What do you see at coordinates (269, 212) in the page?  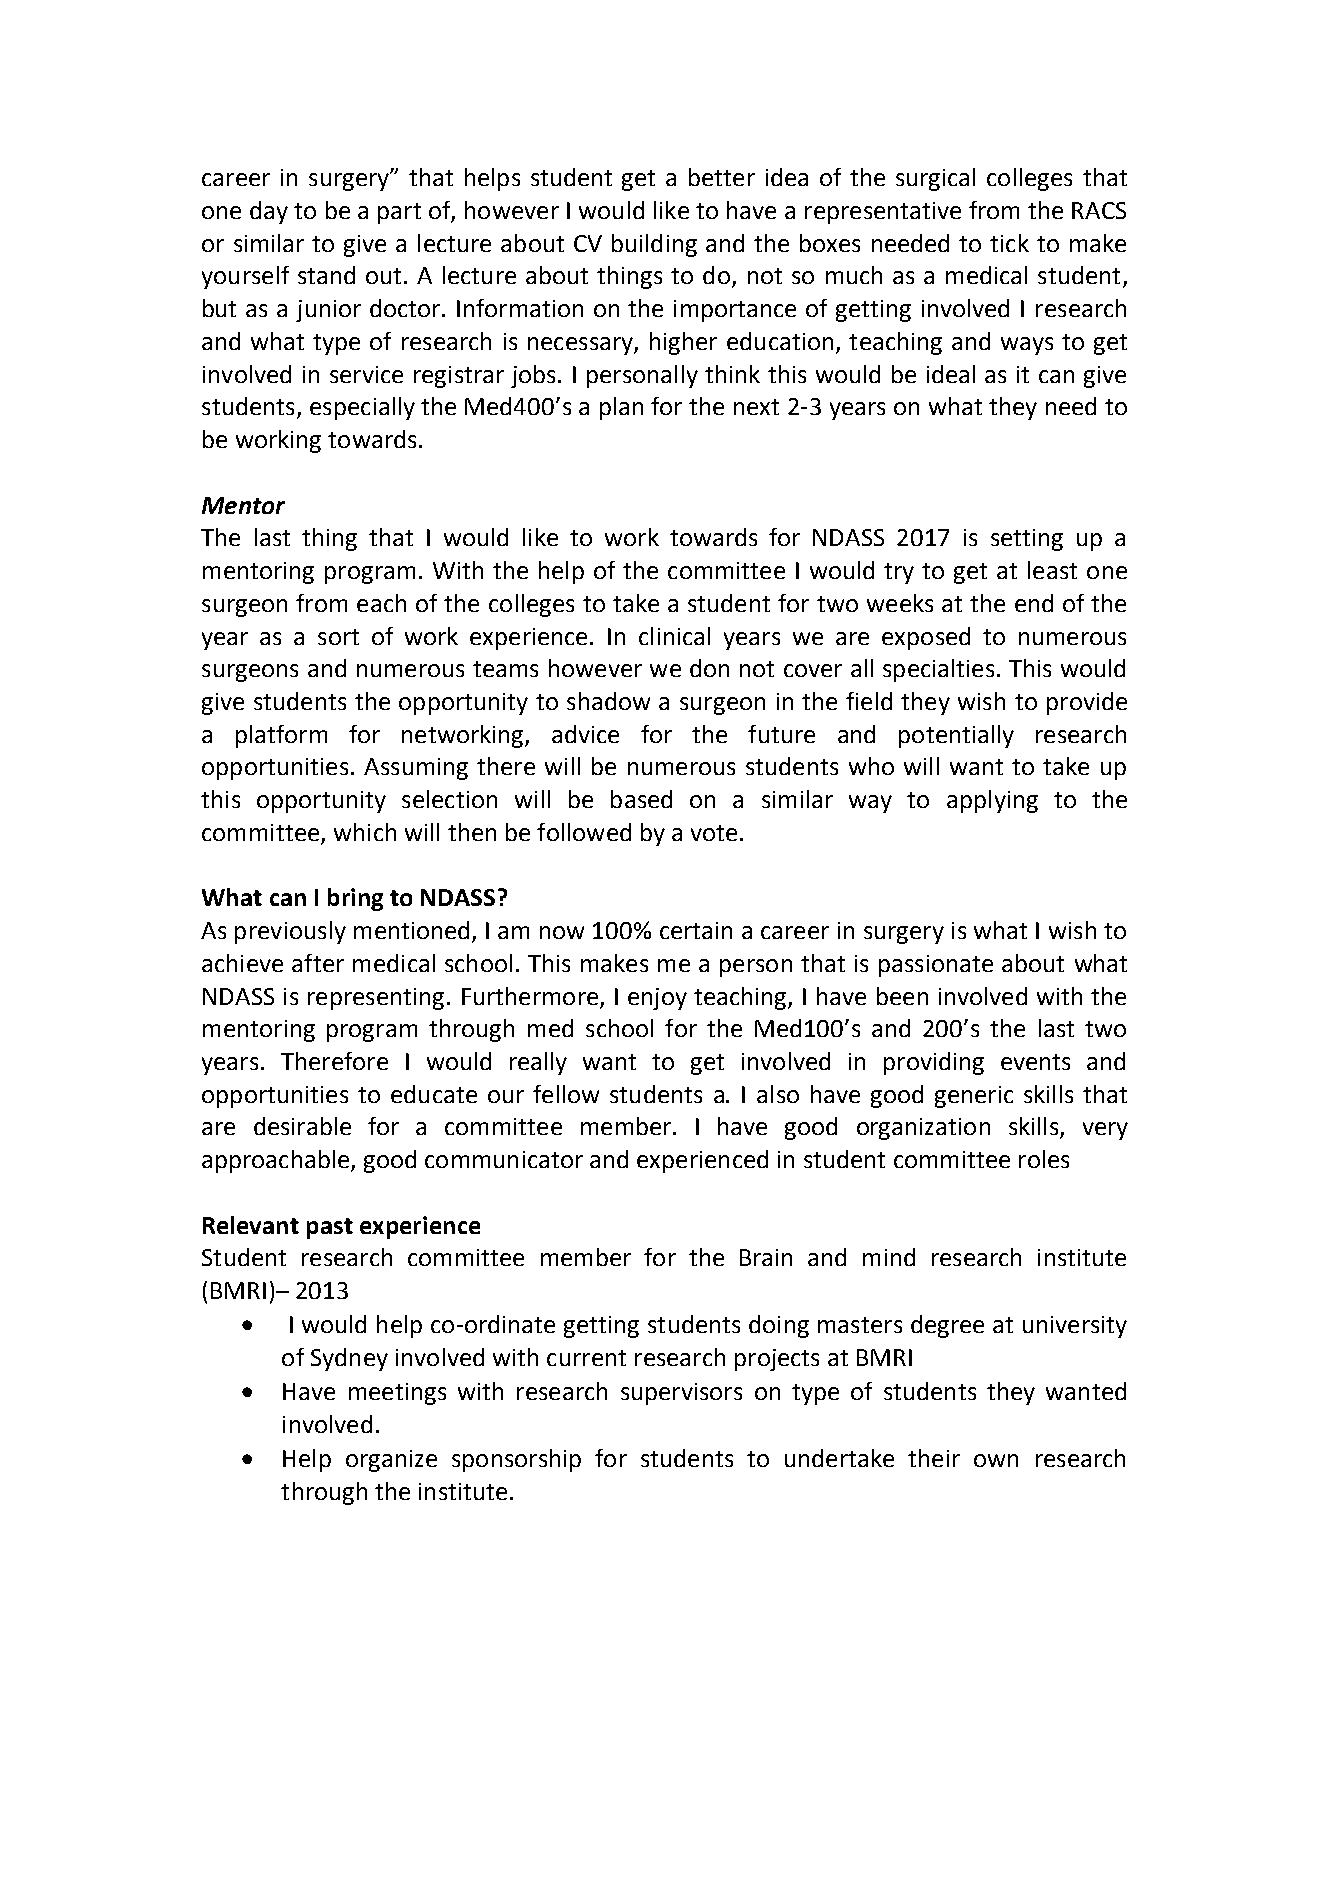 I see `day` at bounding box center [269, 212].
